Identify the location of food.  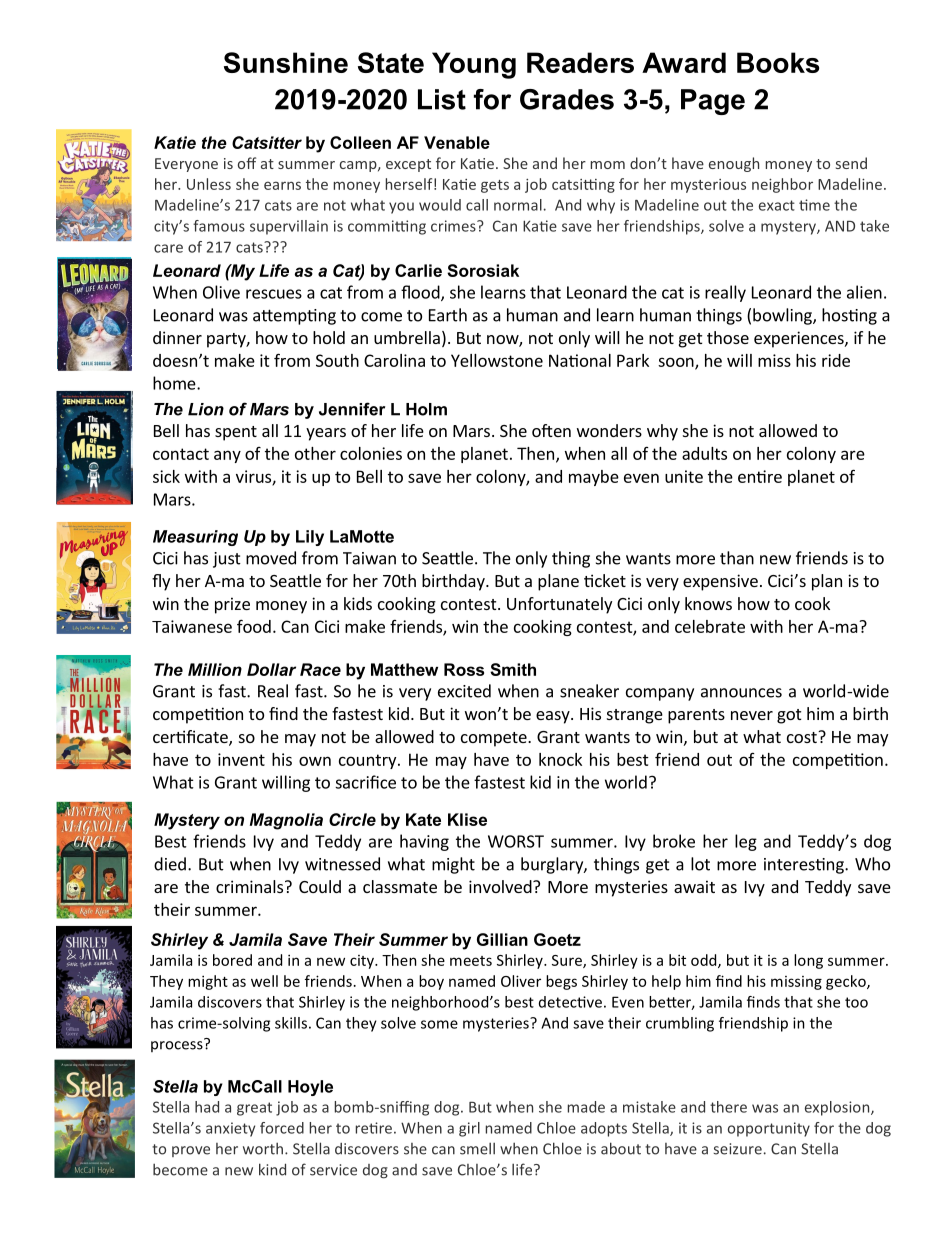
(254, 626).
